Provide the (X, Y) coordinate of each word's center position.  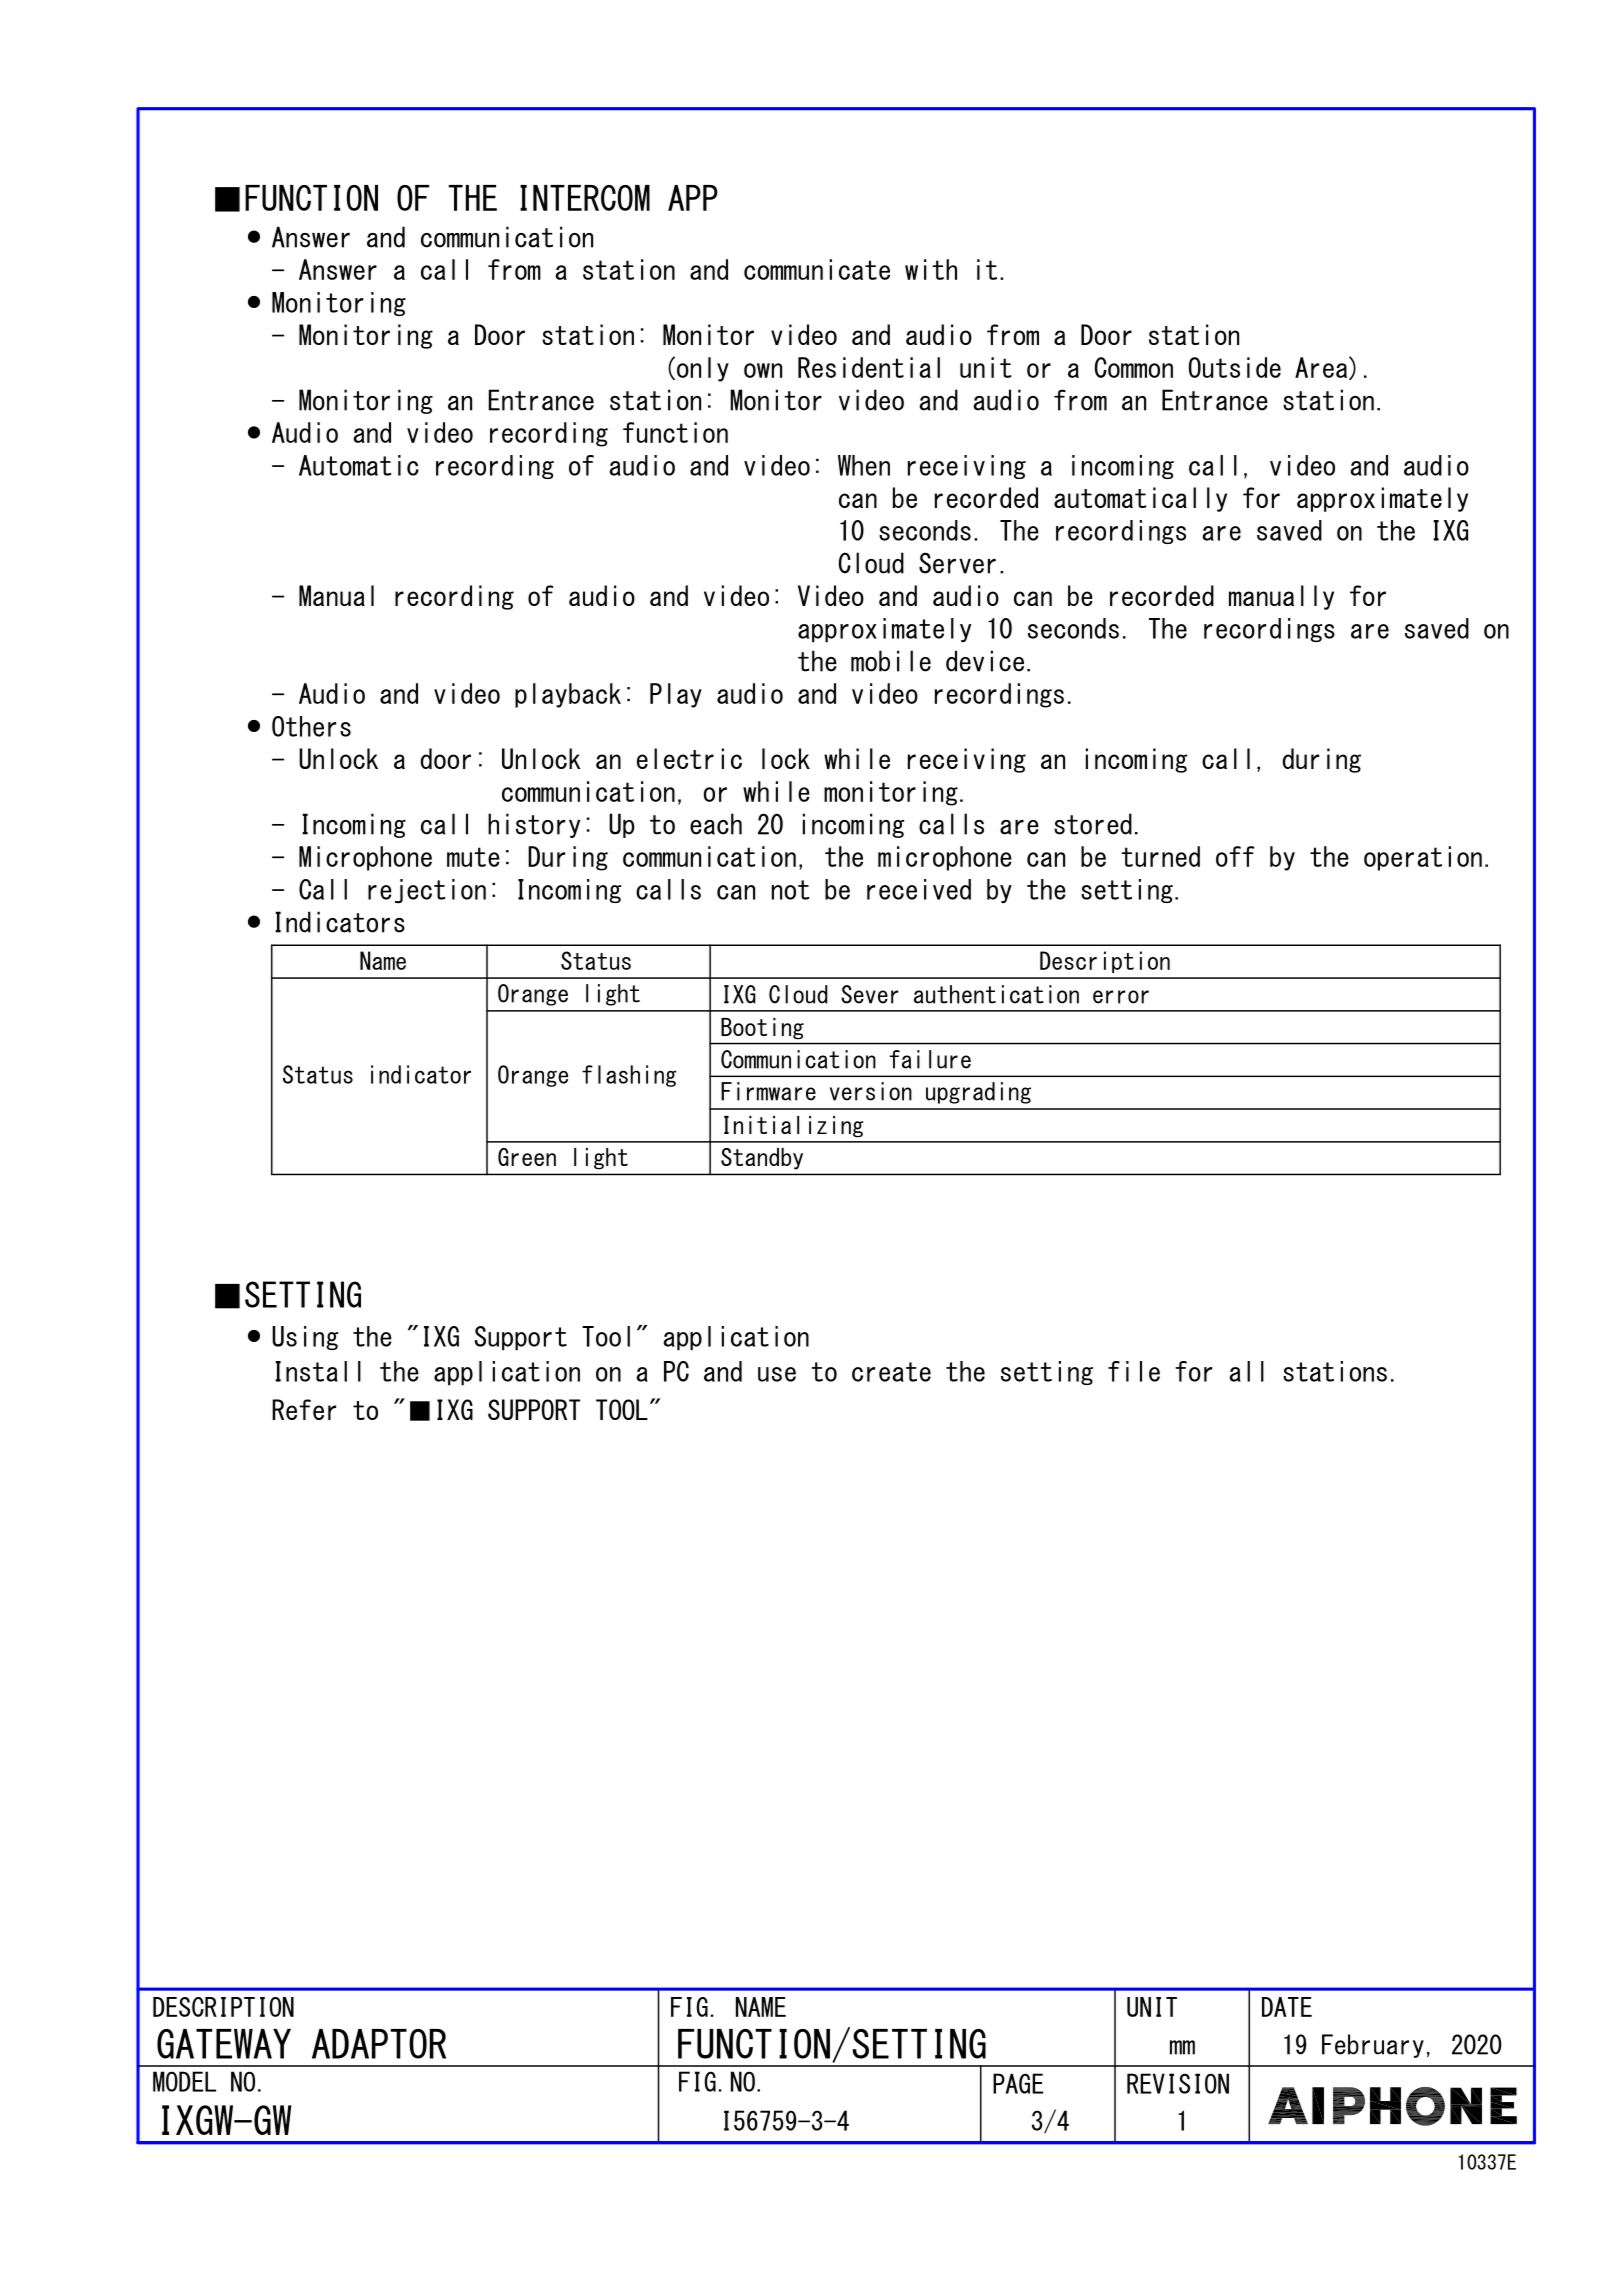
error (1121, 997)
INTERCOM (585, 198)
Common (1134, 367)
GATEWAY (224, 2044)
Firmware (768, 1091)
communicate (817, 269)
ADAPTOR (379, 2044)
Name (383, 960)
